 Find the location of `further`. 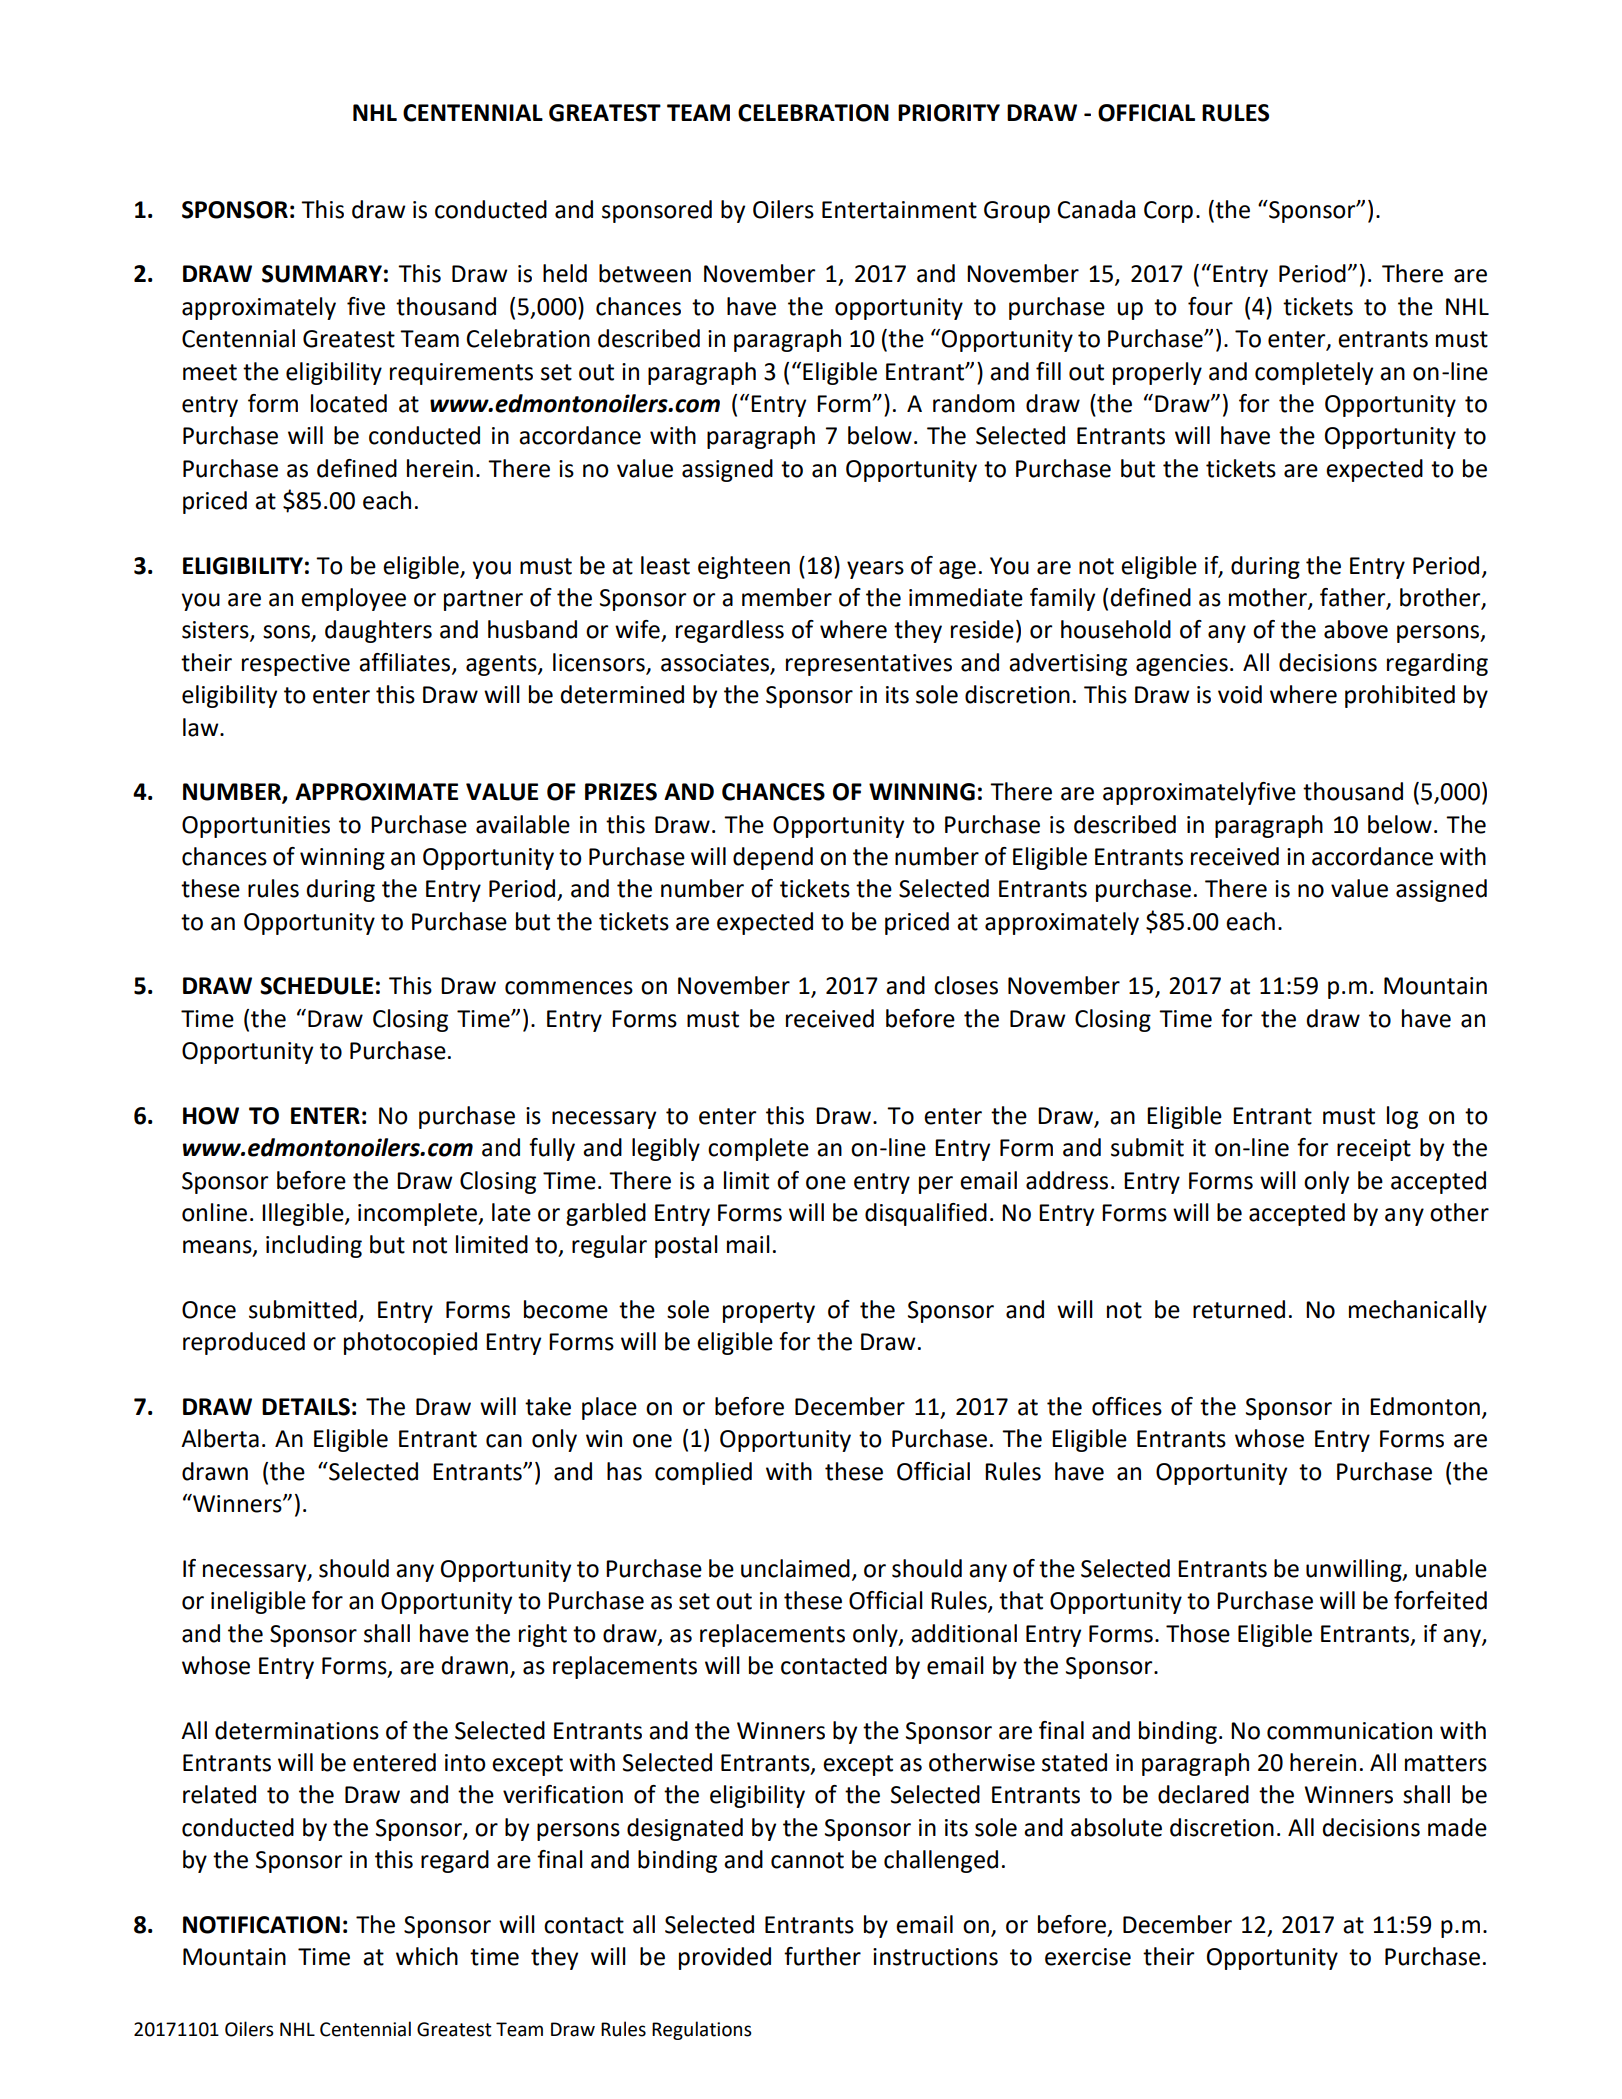

further is located at coordinates (822, 1956).
